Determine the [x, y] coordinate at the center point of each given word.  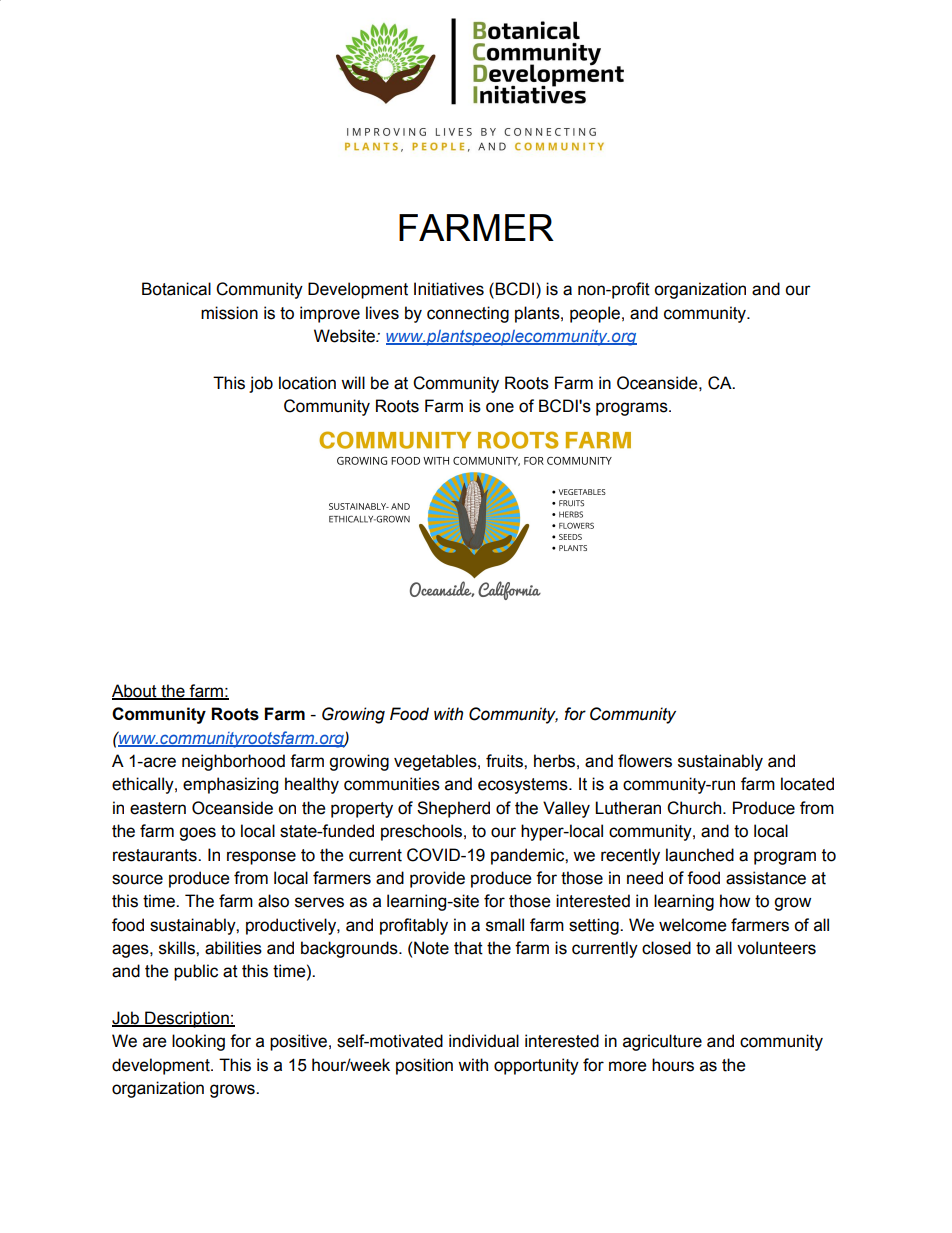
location [307, 383]
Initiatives [449, 289]
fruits [505, 761]
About [135, 692]
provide [437, 879]
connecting [468, 314]
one [500, 407]
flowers [645, 761]
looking [198, 1042]
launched [700, 855]
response [261, 858]
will [353, 382]
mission [229, 313]
